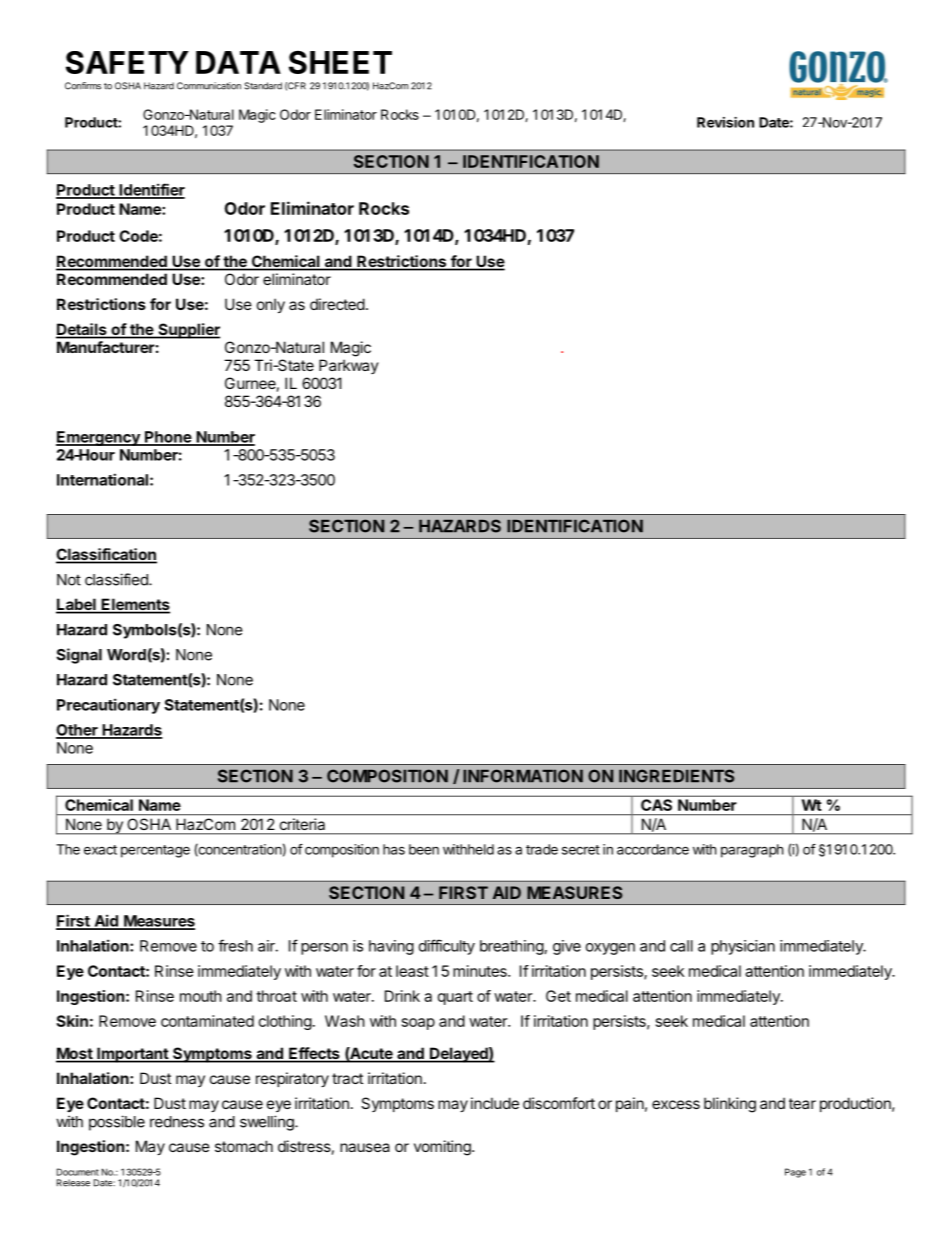  I want to click on Revision, so click(725, 122).
